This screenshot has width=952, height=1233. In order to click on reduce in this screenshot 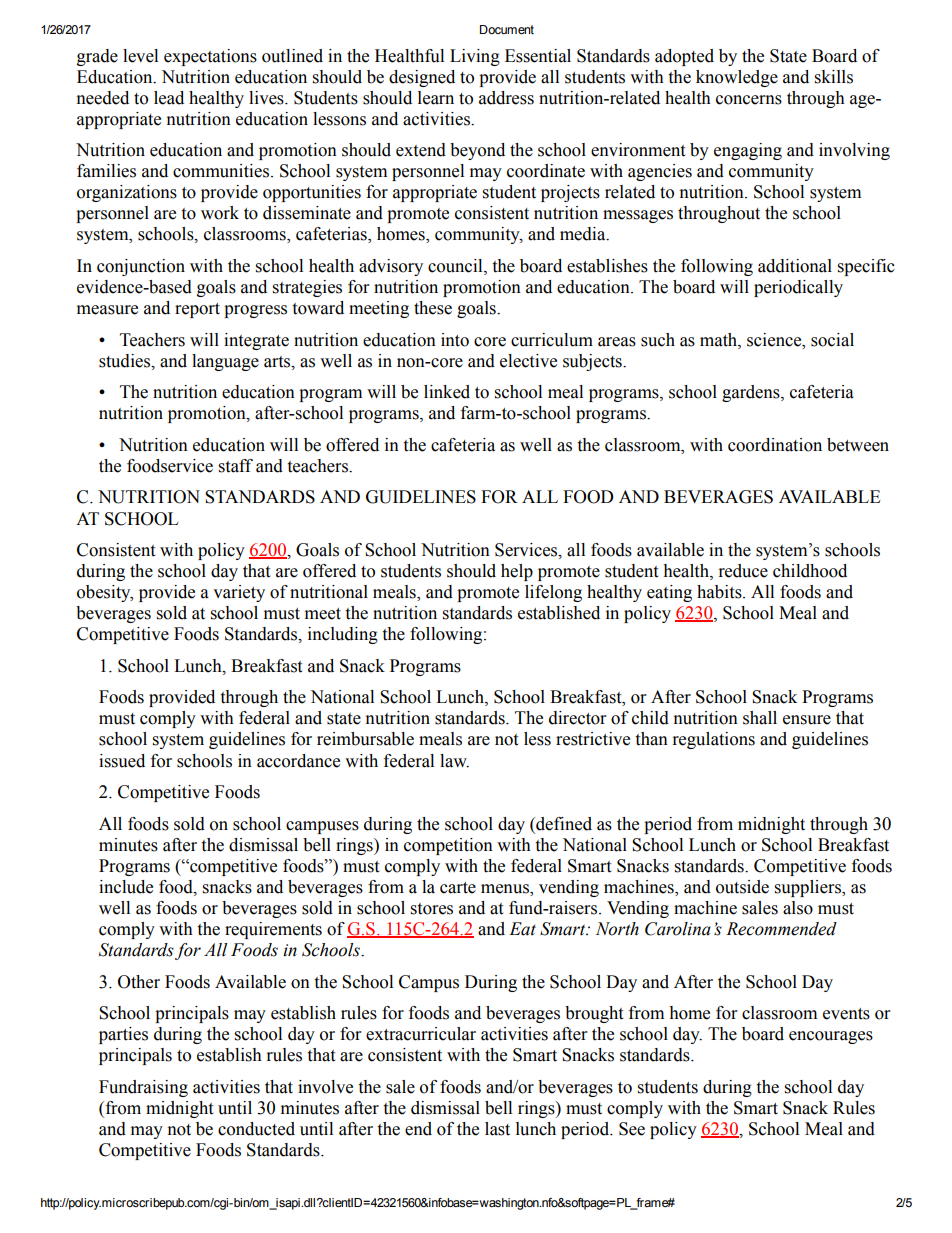, I will do `click(743, 571)`.
